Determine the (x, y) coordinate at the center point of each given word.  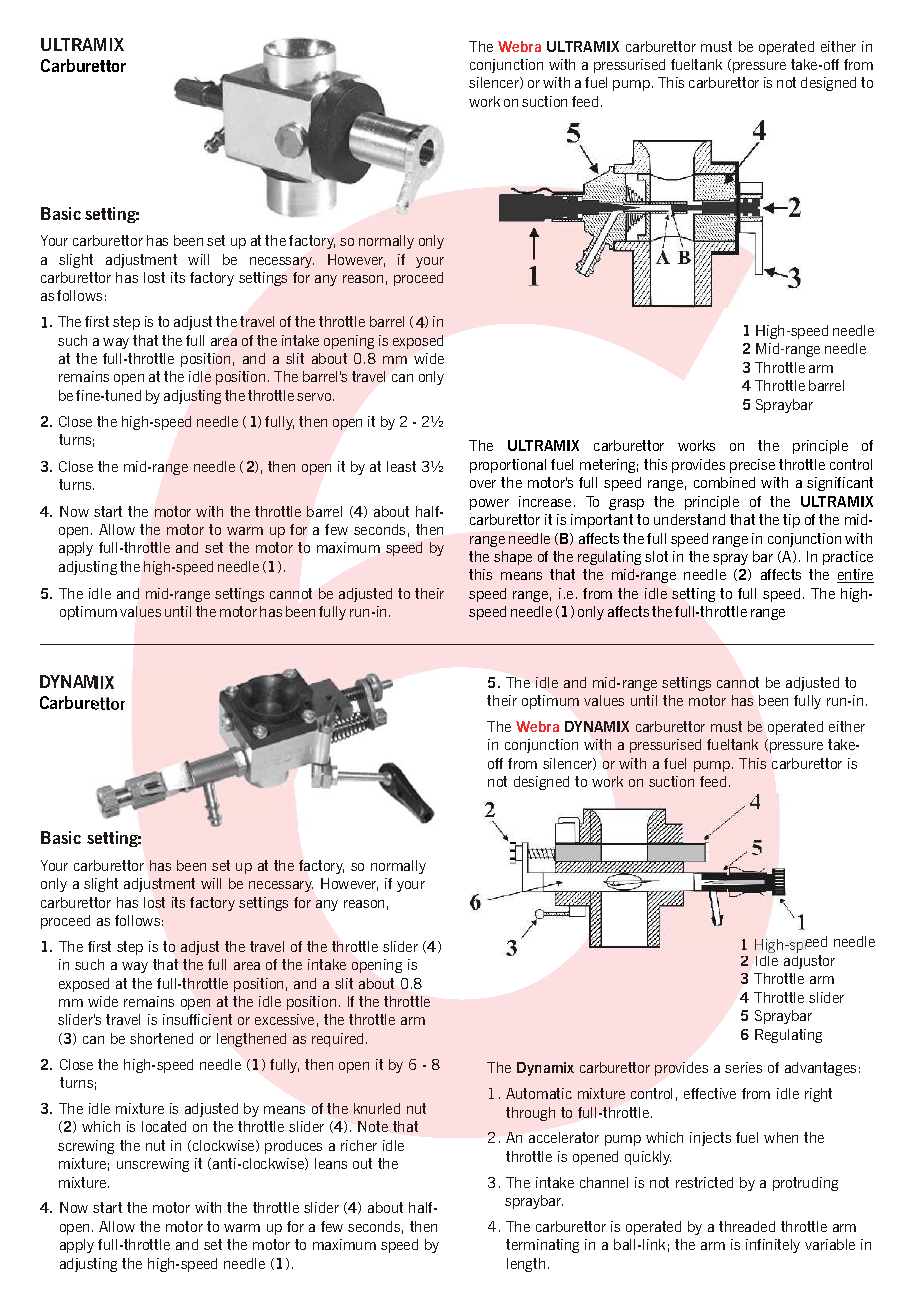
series (743, 1067)
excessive (284, 1019)
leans (331, 1163)
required (337, 1040)
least (401, 466)
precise (752, 466)
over (483, 484)
